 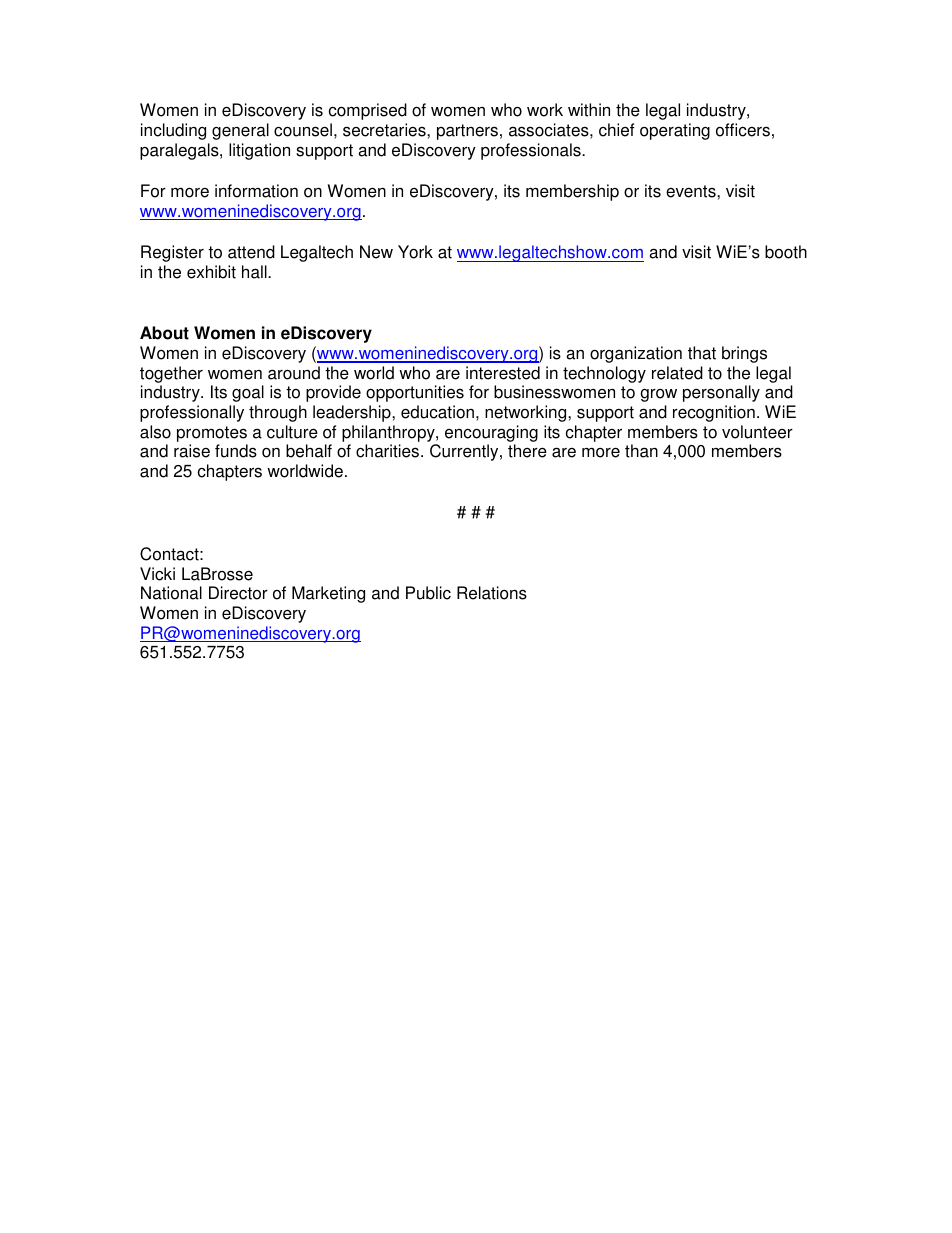 I want to click on Director, so click(x=238, y=593).
